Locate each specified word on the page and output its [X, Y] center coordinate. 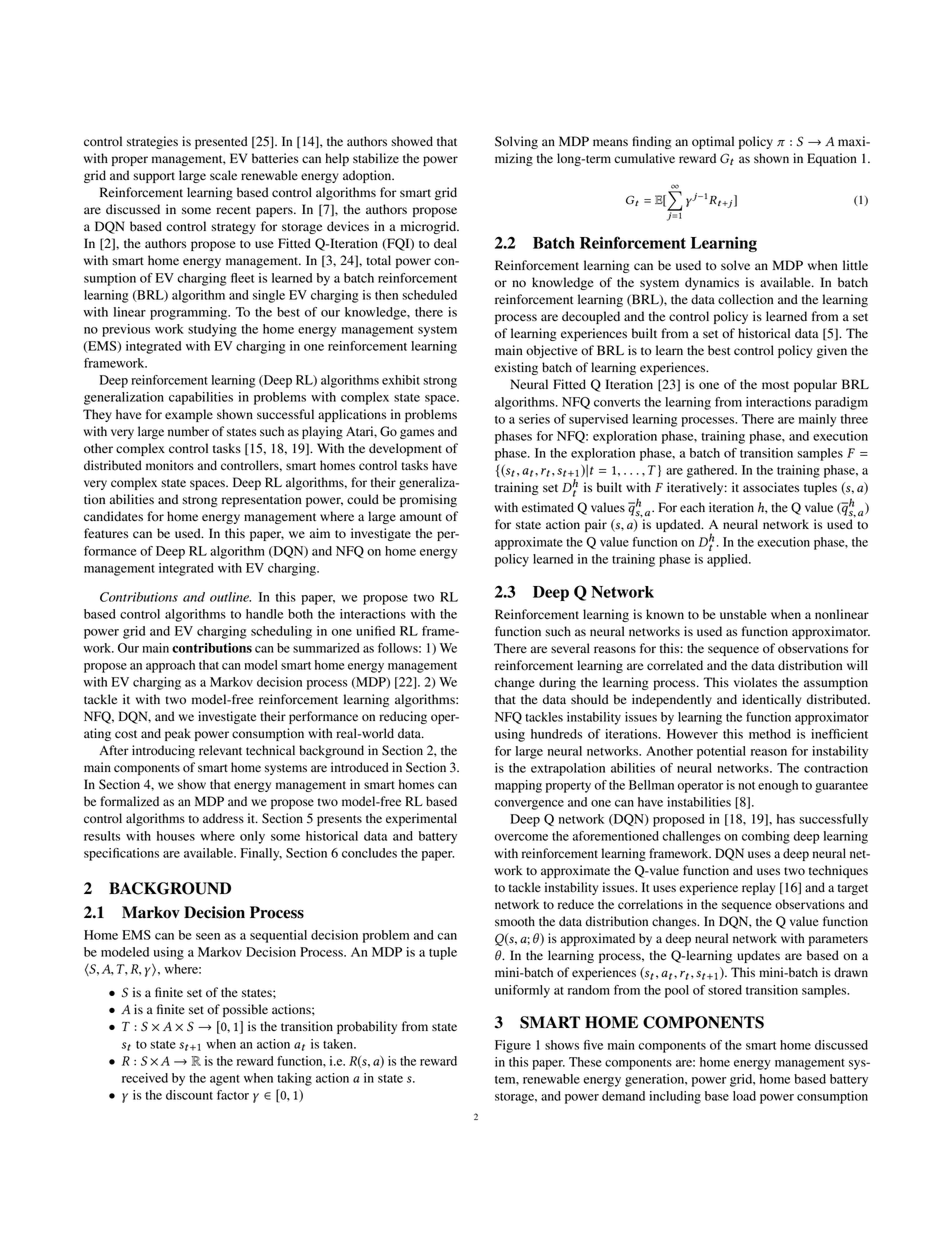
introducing [163, 751]
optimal [713, 142]
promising [428, 500]
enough [778, 786]
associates [771, 487]
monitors [170, 465]
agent [225, 1080]
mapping [518, 786]
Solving [516, 142]
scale [223, 175]
